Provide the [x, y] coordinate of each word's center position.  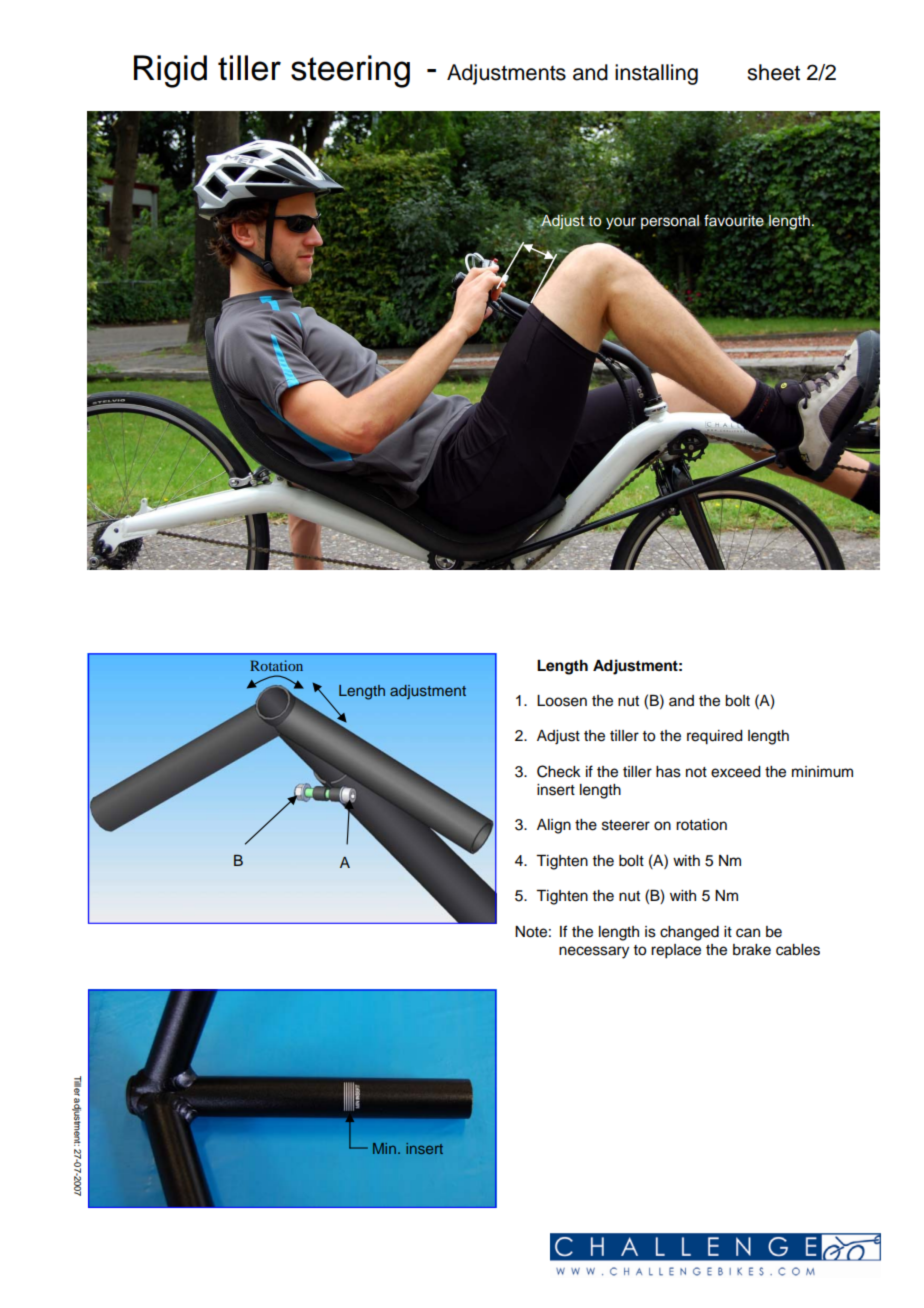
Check [559, 771]
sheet [773, 72]
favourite [734, 220]
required [715, 737]
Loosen [562, 701]
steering [350, 71]
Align [554, 826]
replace [676, 951]
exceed [736, 772]
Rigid [170, 71]
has [668, 772]
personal [670, 222]
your [621, 223]
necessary [594, 952]
